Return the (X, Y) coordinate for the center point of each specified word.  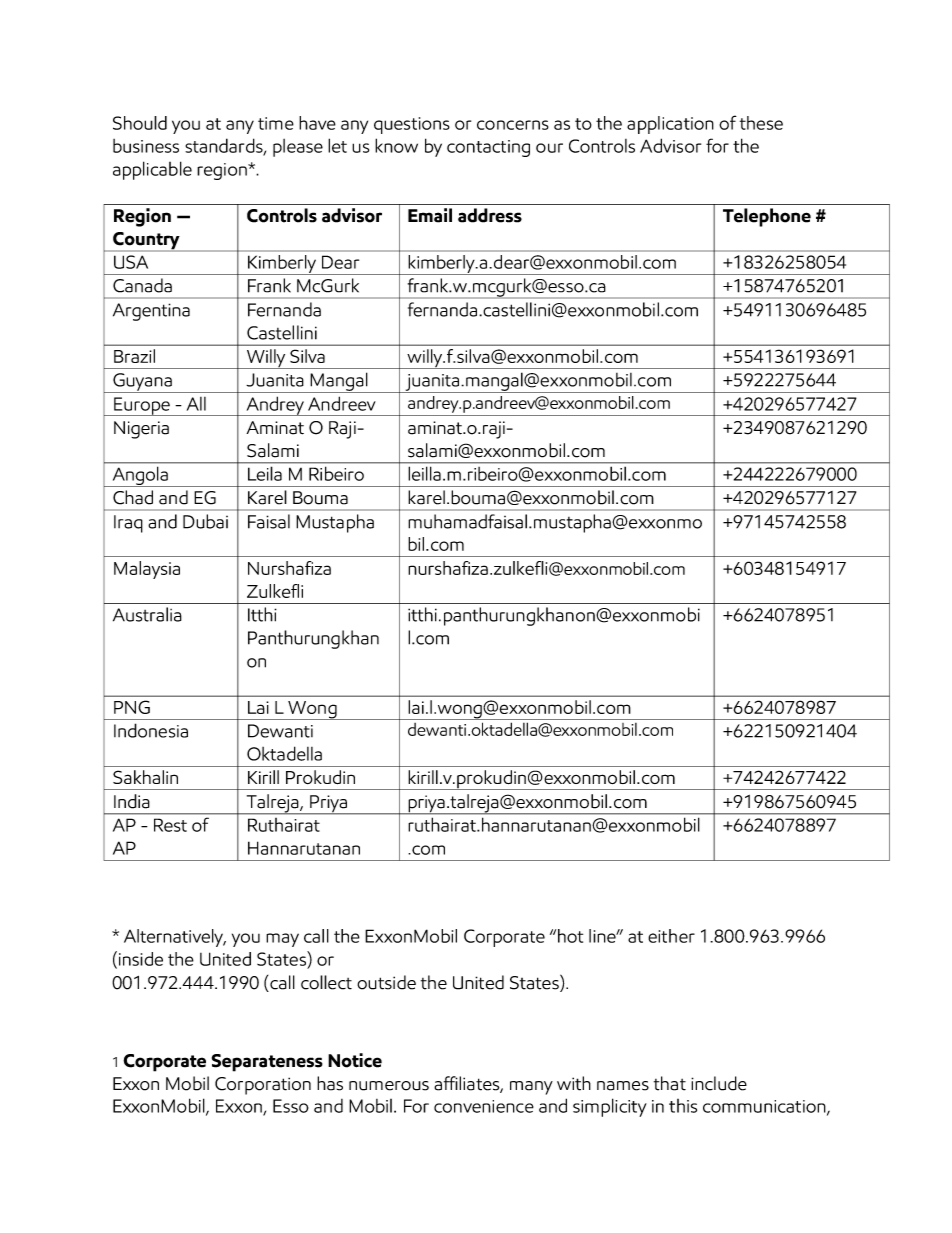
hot (570, 936)
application (670, 125)
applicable (152, 170)
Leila (265, 474)
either (671, 936)
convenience (484, 1106)
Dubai (205, 521)
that (670, 1083)
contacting (488, 148)
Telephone (767, 217)
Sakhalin (145, 777)
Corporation (263, 1086)
